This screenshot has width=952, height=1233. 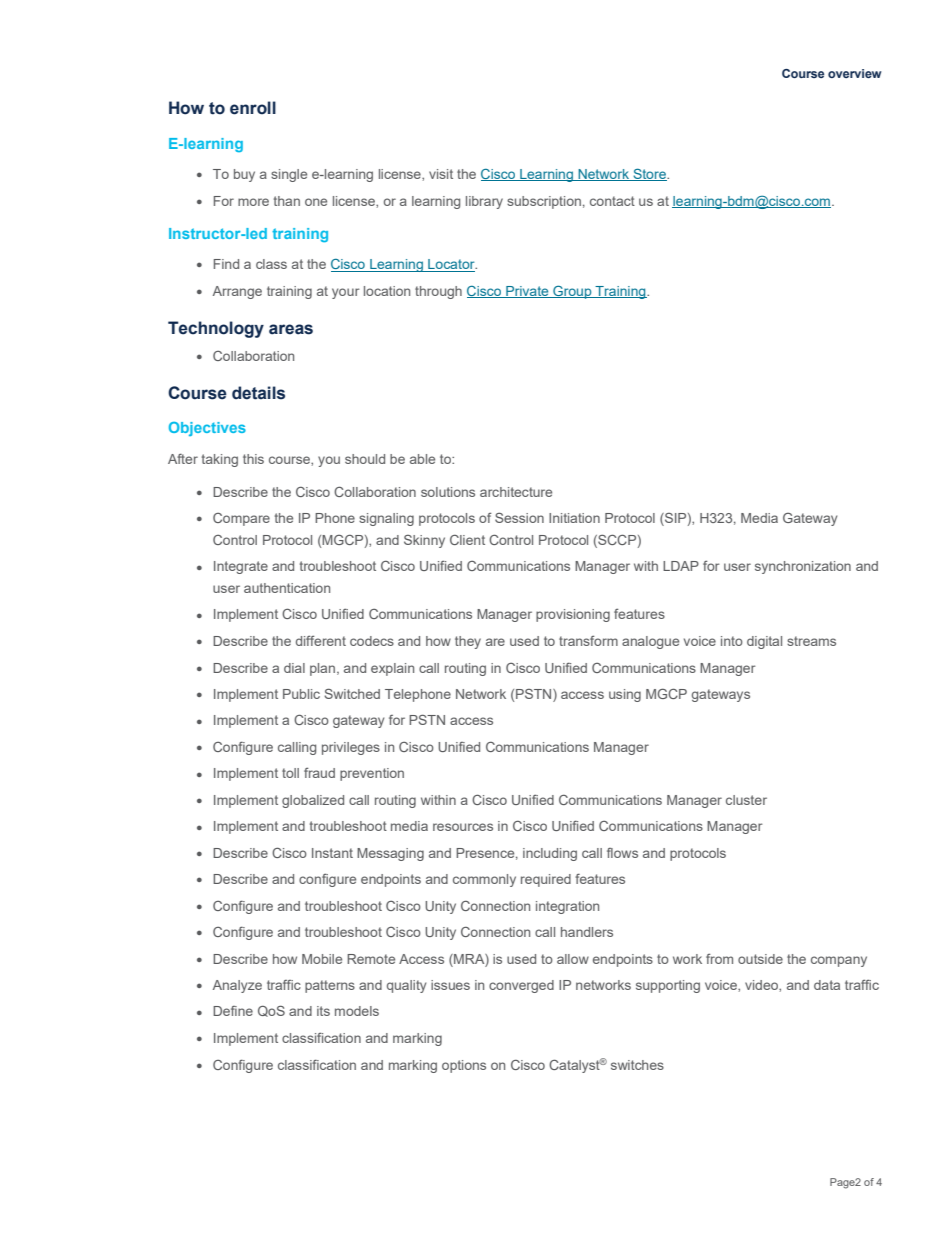 I want to click on visit, so click(x=441, y=174).
